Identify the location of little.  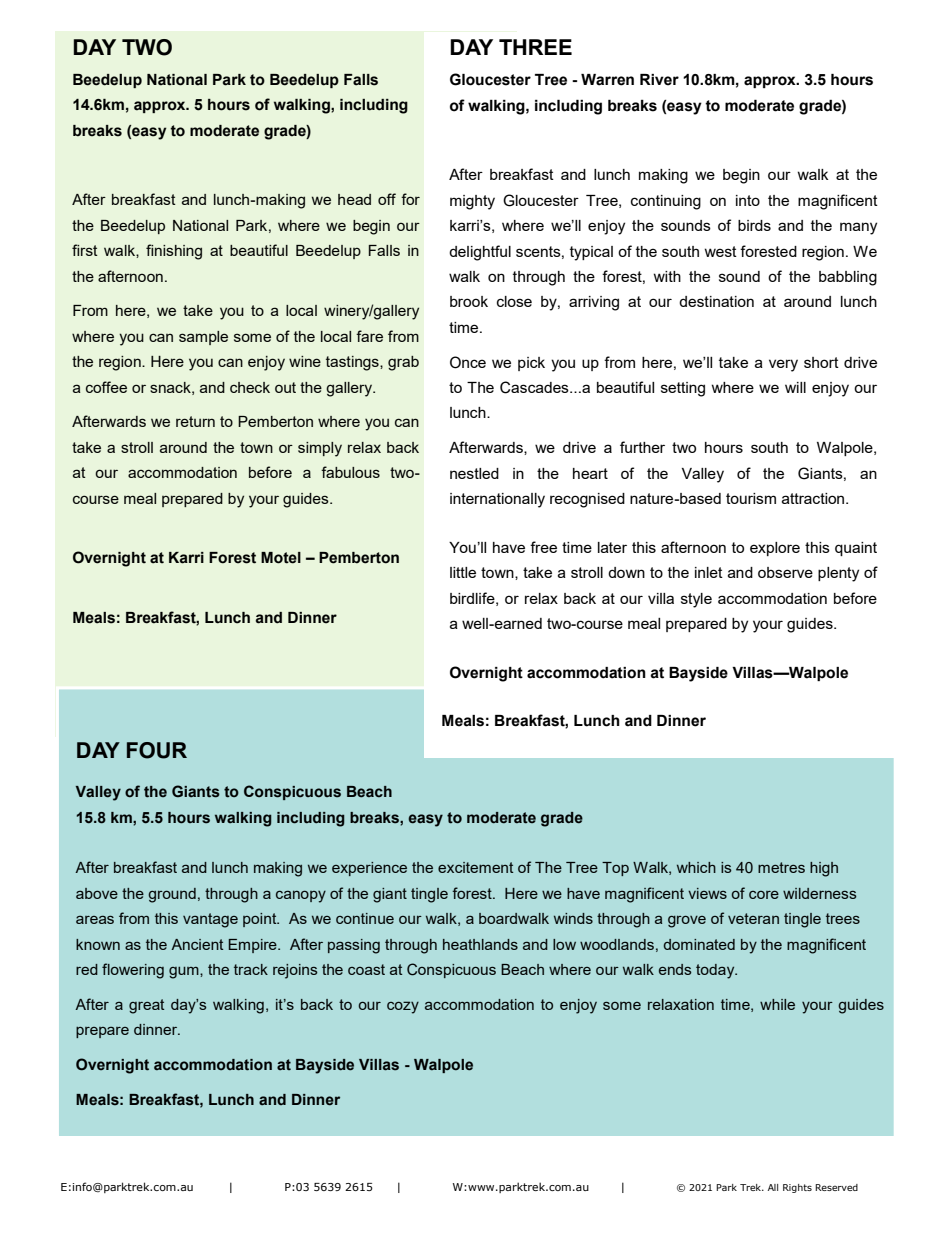
(463, 572).
